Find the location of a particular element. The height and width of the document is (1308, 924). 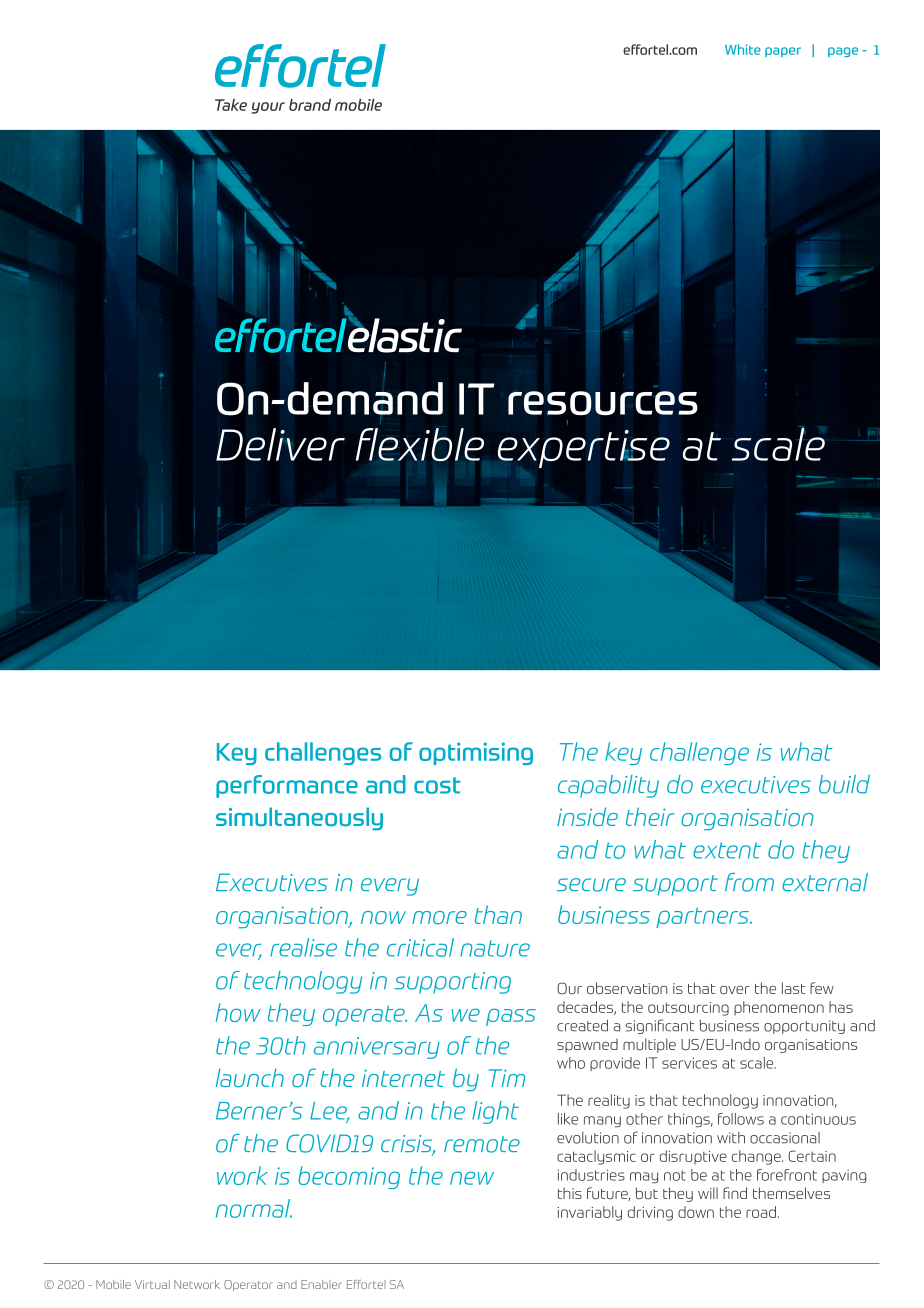

Deliver is located at coordinates (280, 444).
